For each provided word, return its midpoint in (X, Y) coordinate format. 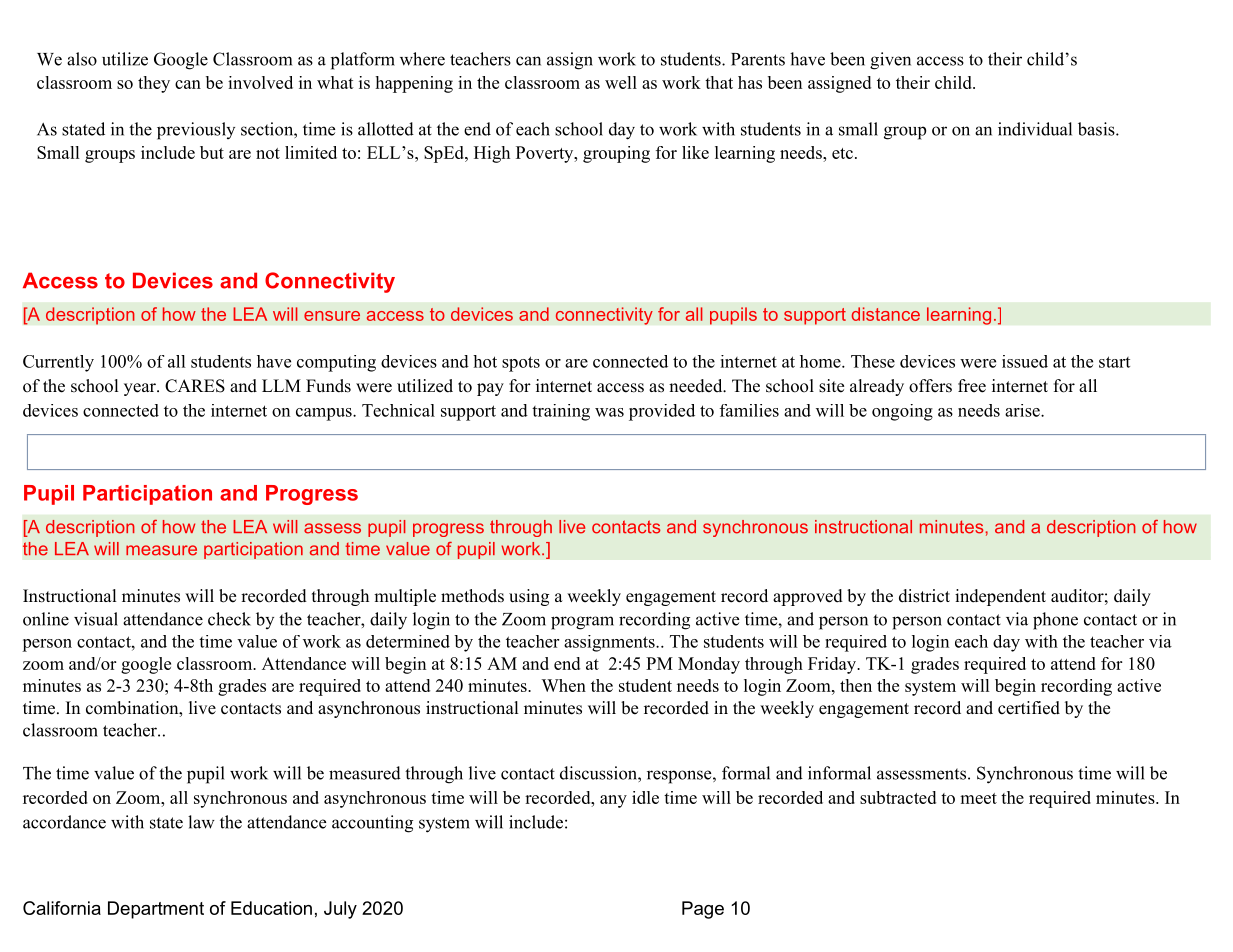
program (582, 623)
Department (156, 910)
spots (521, 364)
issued (1025, 361)
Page (703, 910)
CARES (195, 386)
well (621, 82)
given (890, 61)
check (229, 619)
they (154, 84)
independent (1000, 597)
